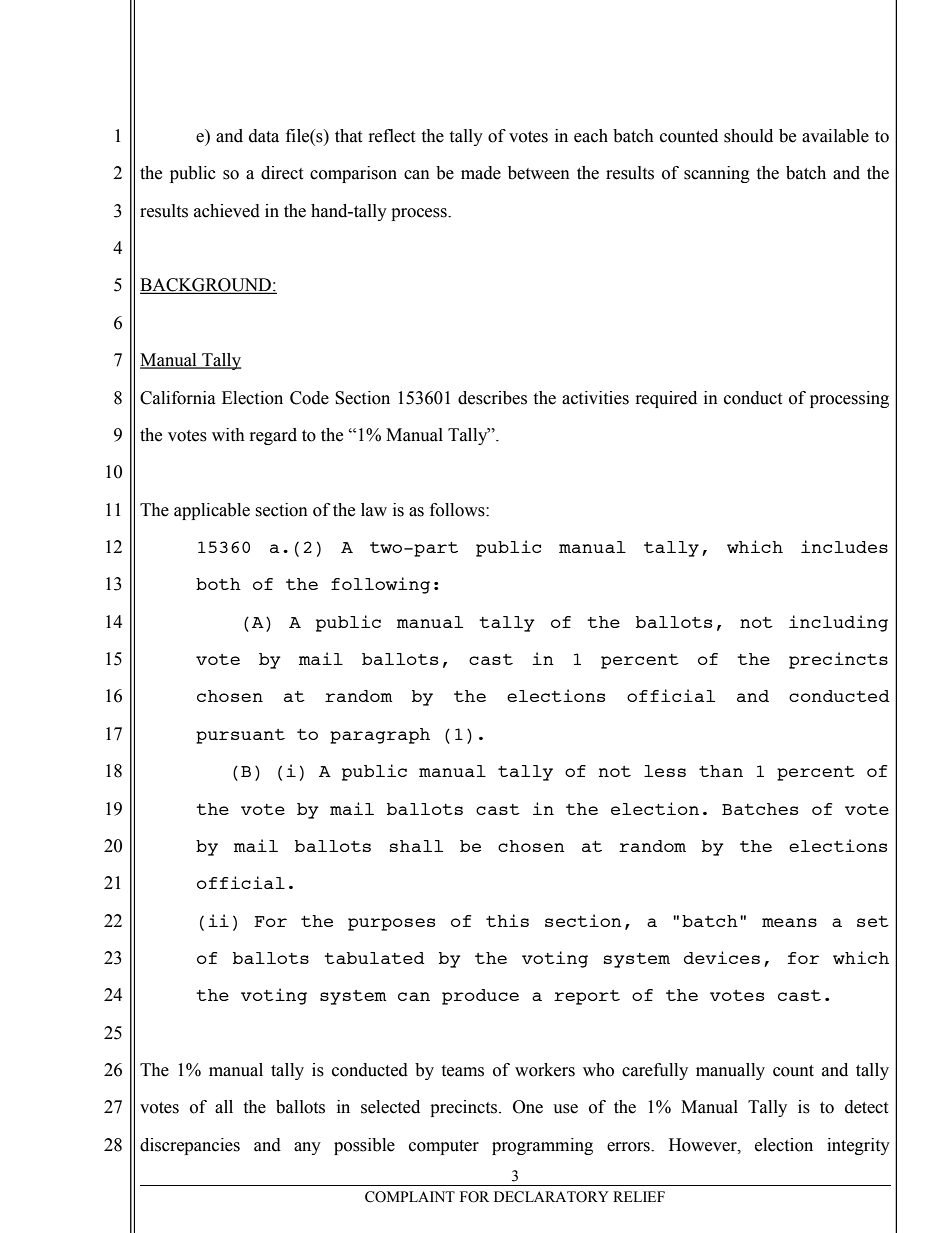 This screenshot has width=952, height=1233. What do you see at coordinates (838, 623) in the screenshot?
I see `including` at bounding box center [838, 623].
